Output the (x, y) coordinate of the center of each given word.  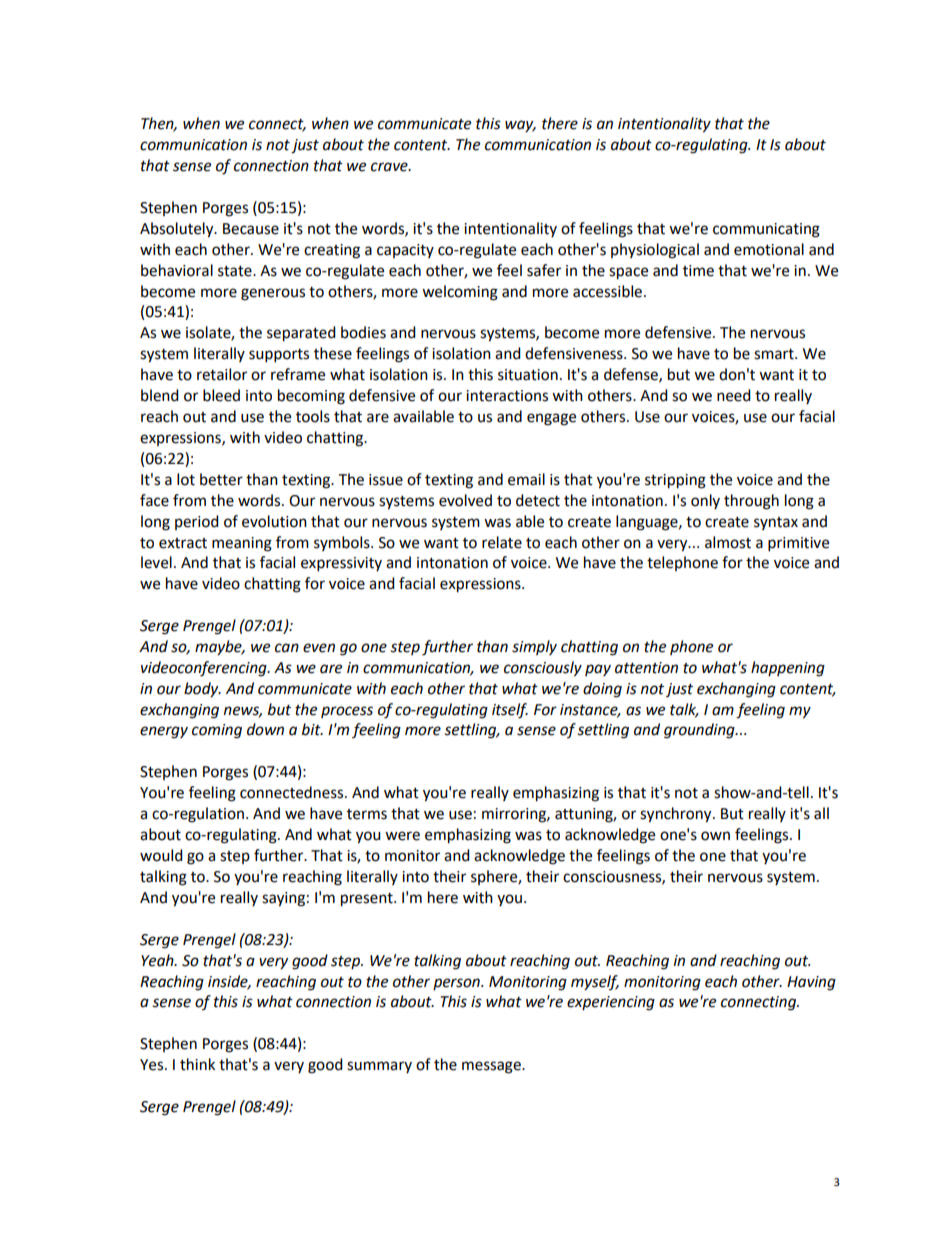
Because (251, 229)
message (492, 1067)
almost (728, 542)
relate (502, 542)
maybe (219, 648)
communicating (766, 230)
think (197, 1064)
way (520, 126)
